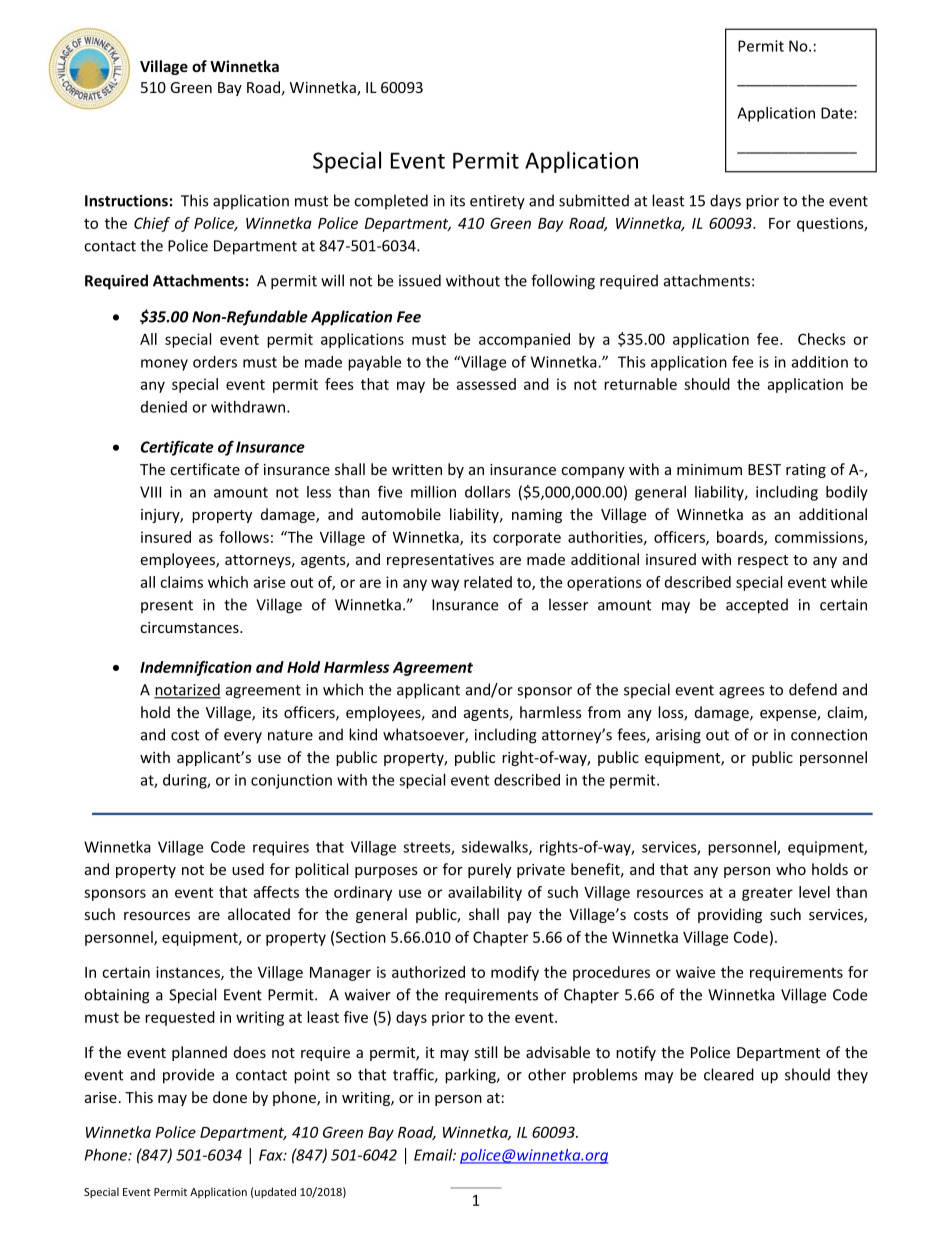 Image resolution: width=952 pixels, height=1233 pixels. Describe the element at coordinates (829, 735) in the image. I see `connection` at that location.
